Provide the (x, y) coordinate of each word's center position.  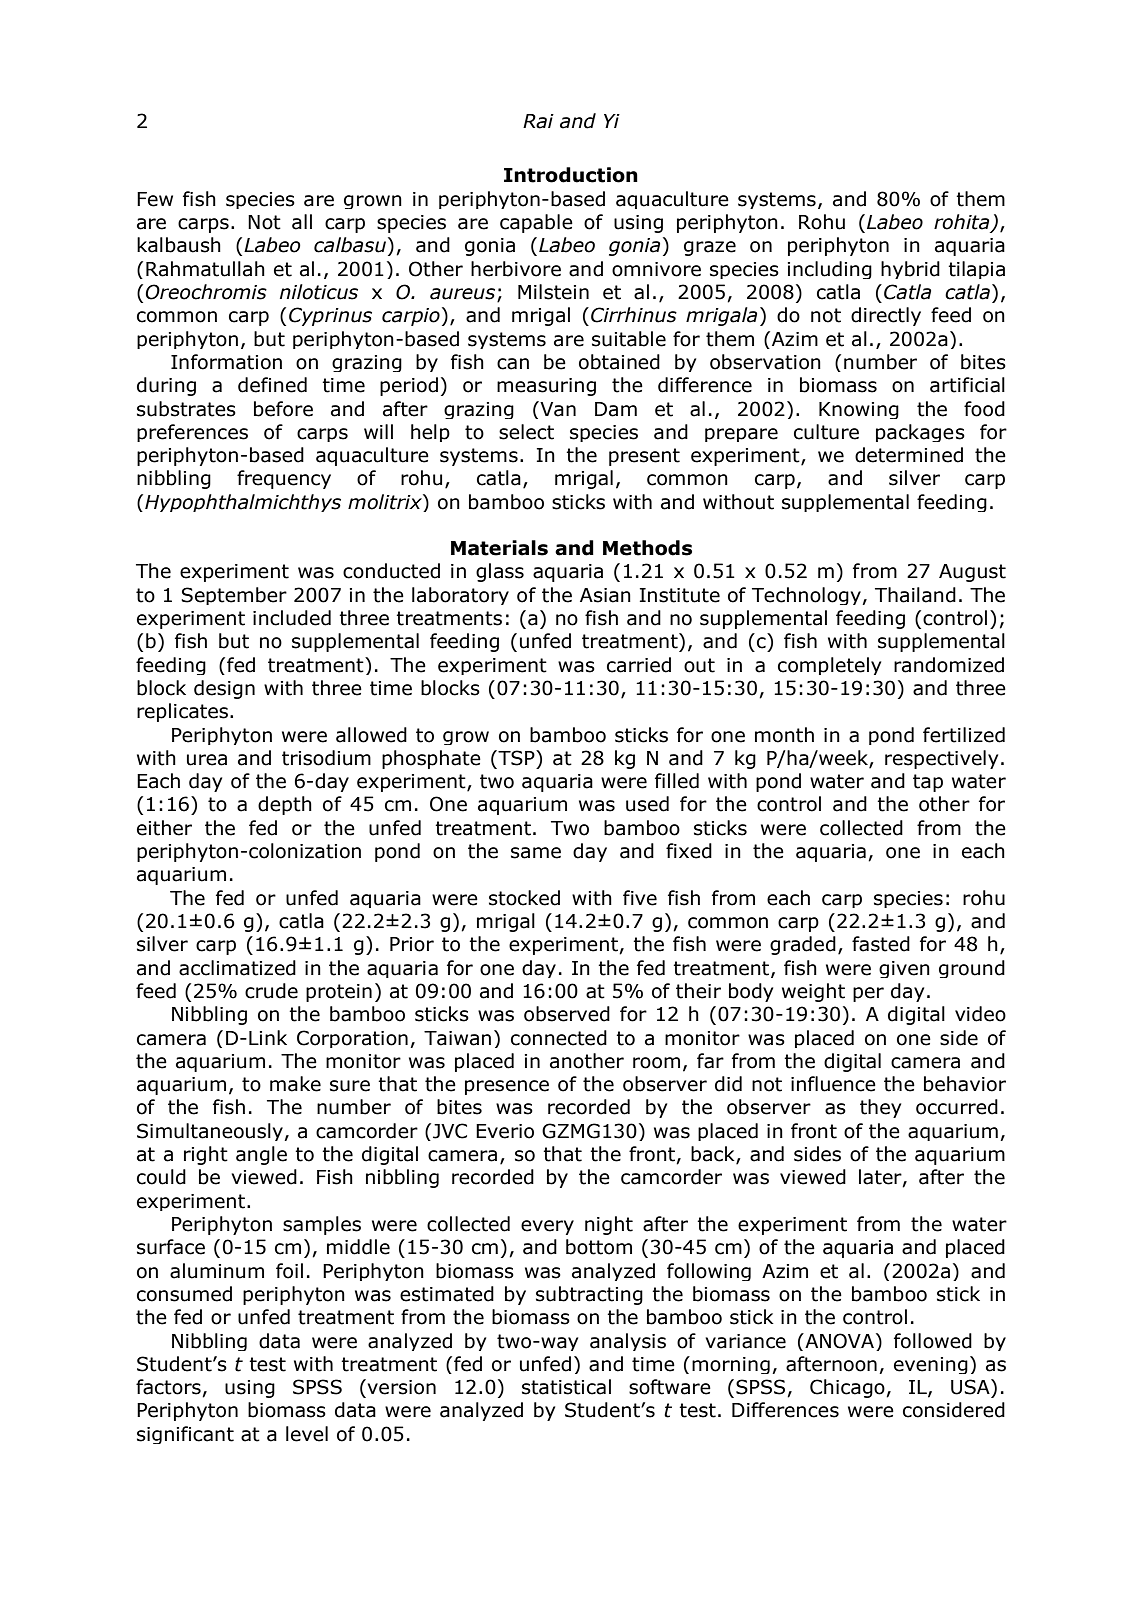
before (283, 409)
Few (155, 199)
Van (557, 409)
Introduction (571, 175)
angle (261, 1155)
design (224, 689)
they (880, 1108)
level (307, 1434)
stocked (524, 898)
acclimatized (237, 968)
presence (507, 1087)
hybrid (910, 270)
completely (829, 666)
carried (639, 665)
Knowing (859, 410)
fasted (881, 944)
